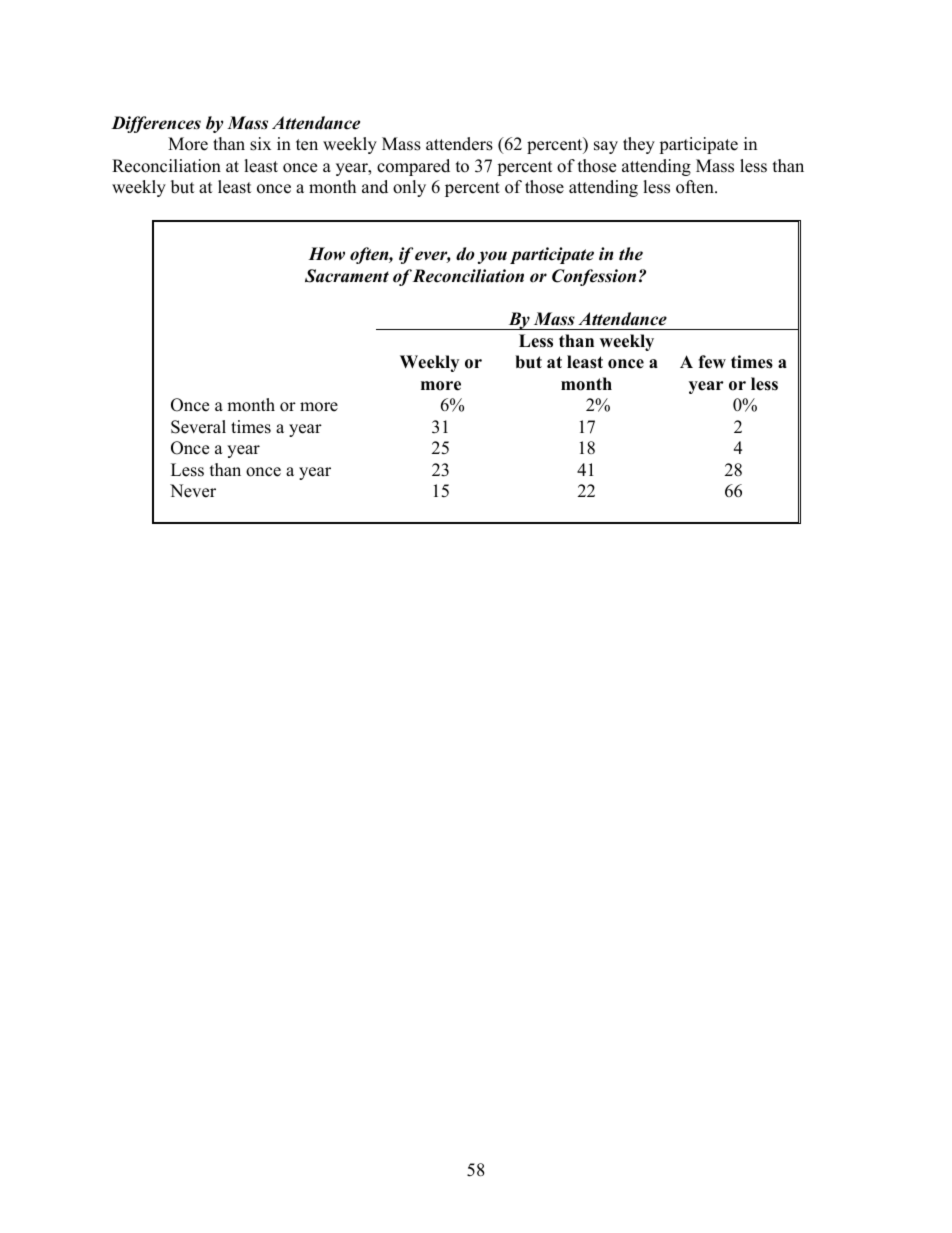 This screenshot has height=1233, width=952. Describe the element at coordinates (712, 362) in the screenshot. I see `few` at that location.
